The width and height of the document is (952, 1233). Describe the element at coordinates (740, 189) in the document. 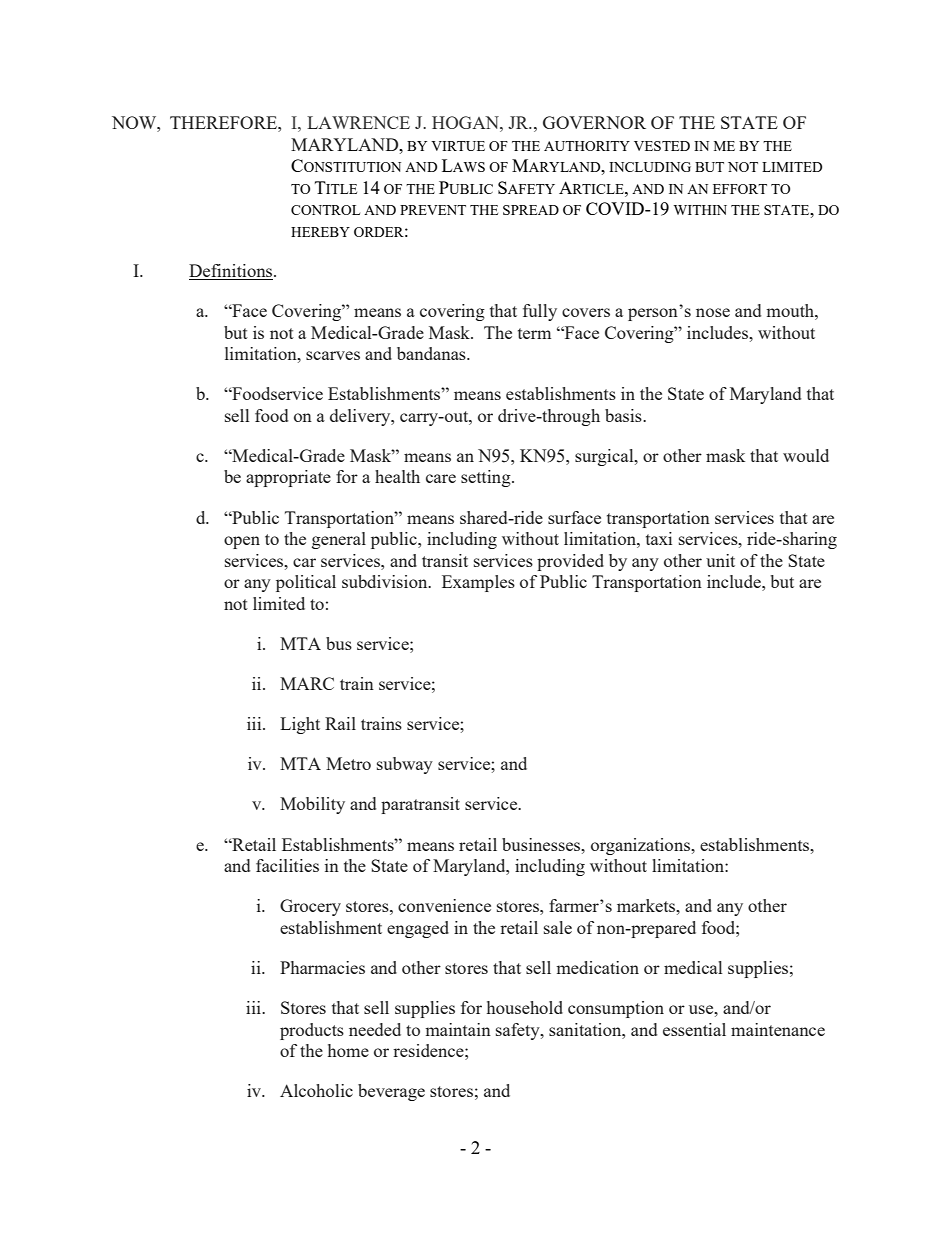

I see `EFFORT` at that location.
